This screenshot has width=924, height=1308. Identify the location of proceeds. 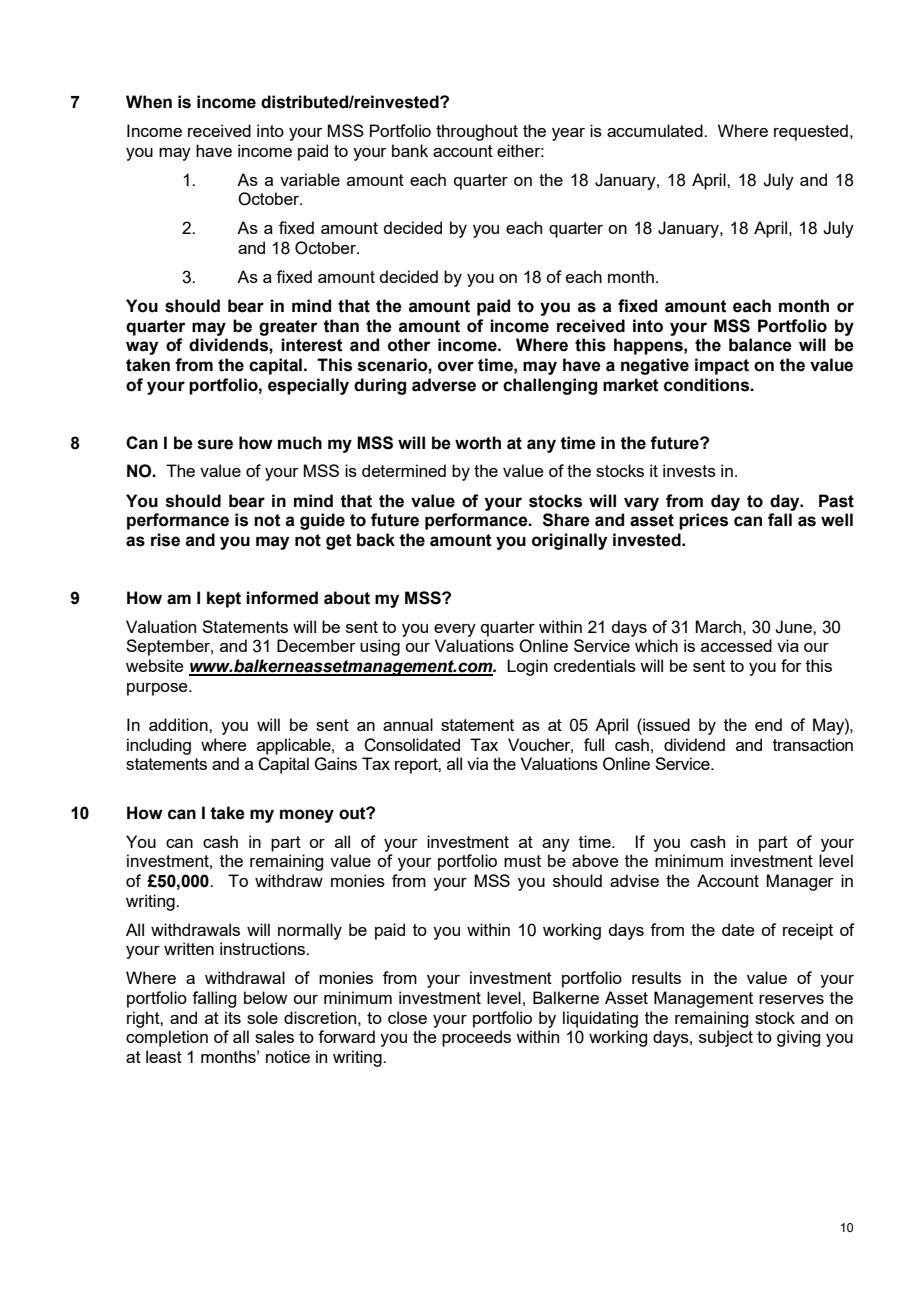
(476, 1038).
